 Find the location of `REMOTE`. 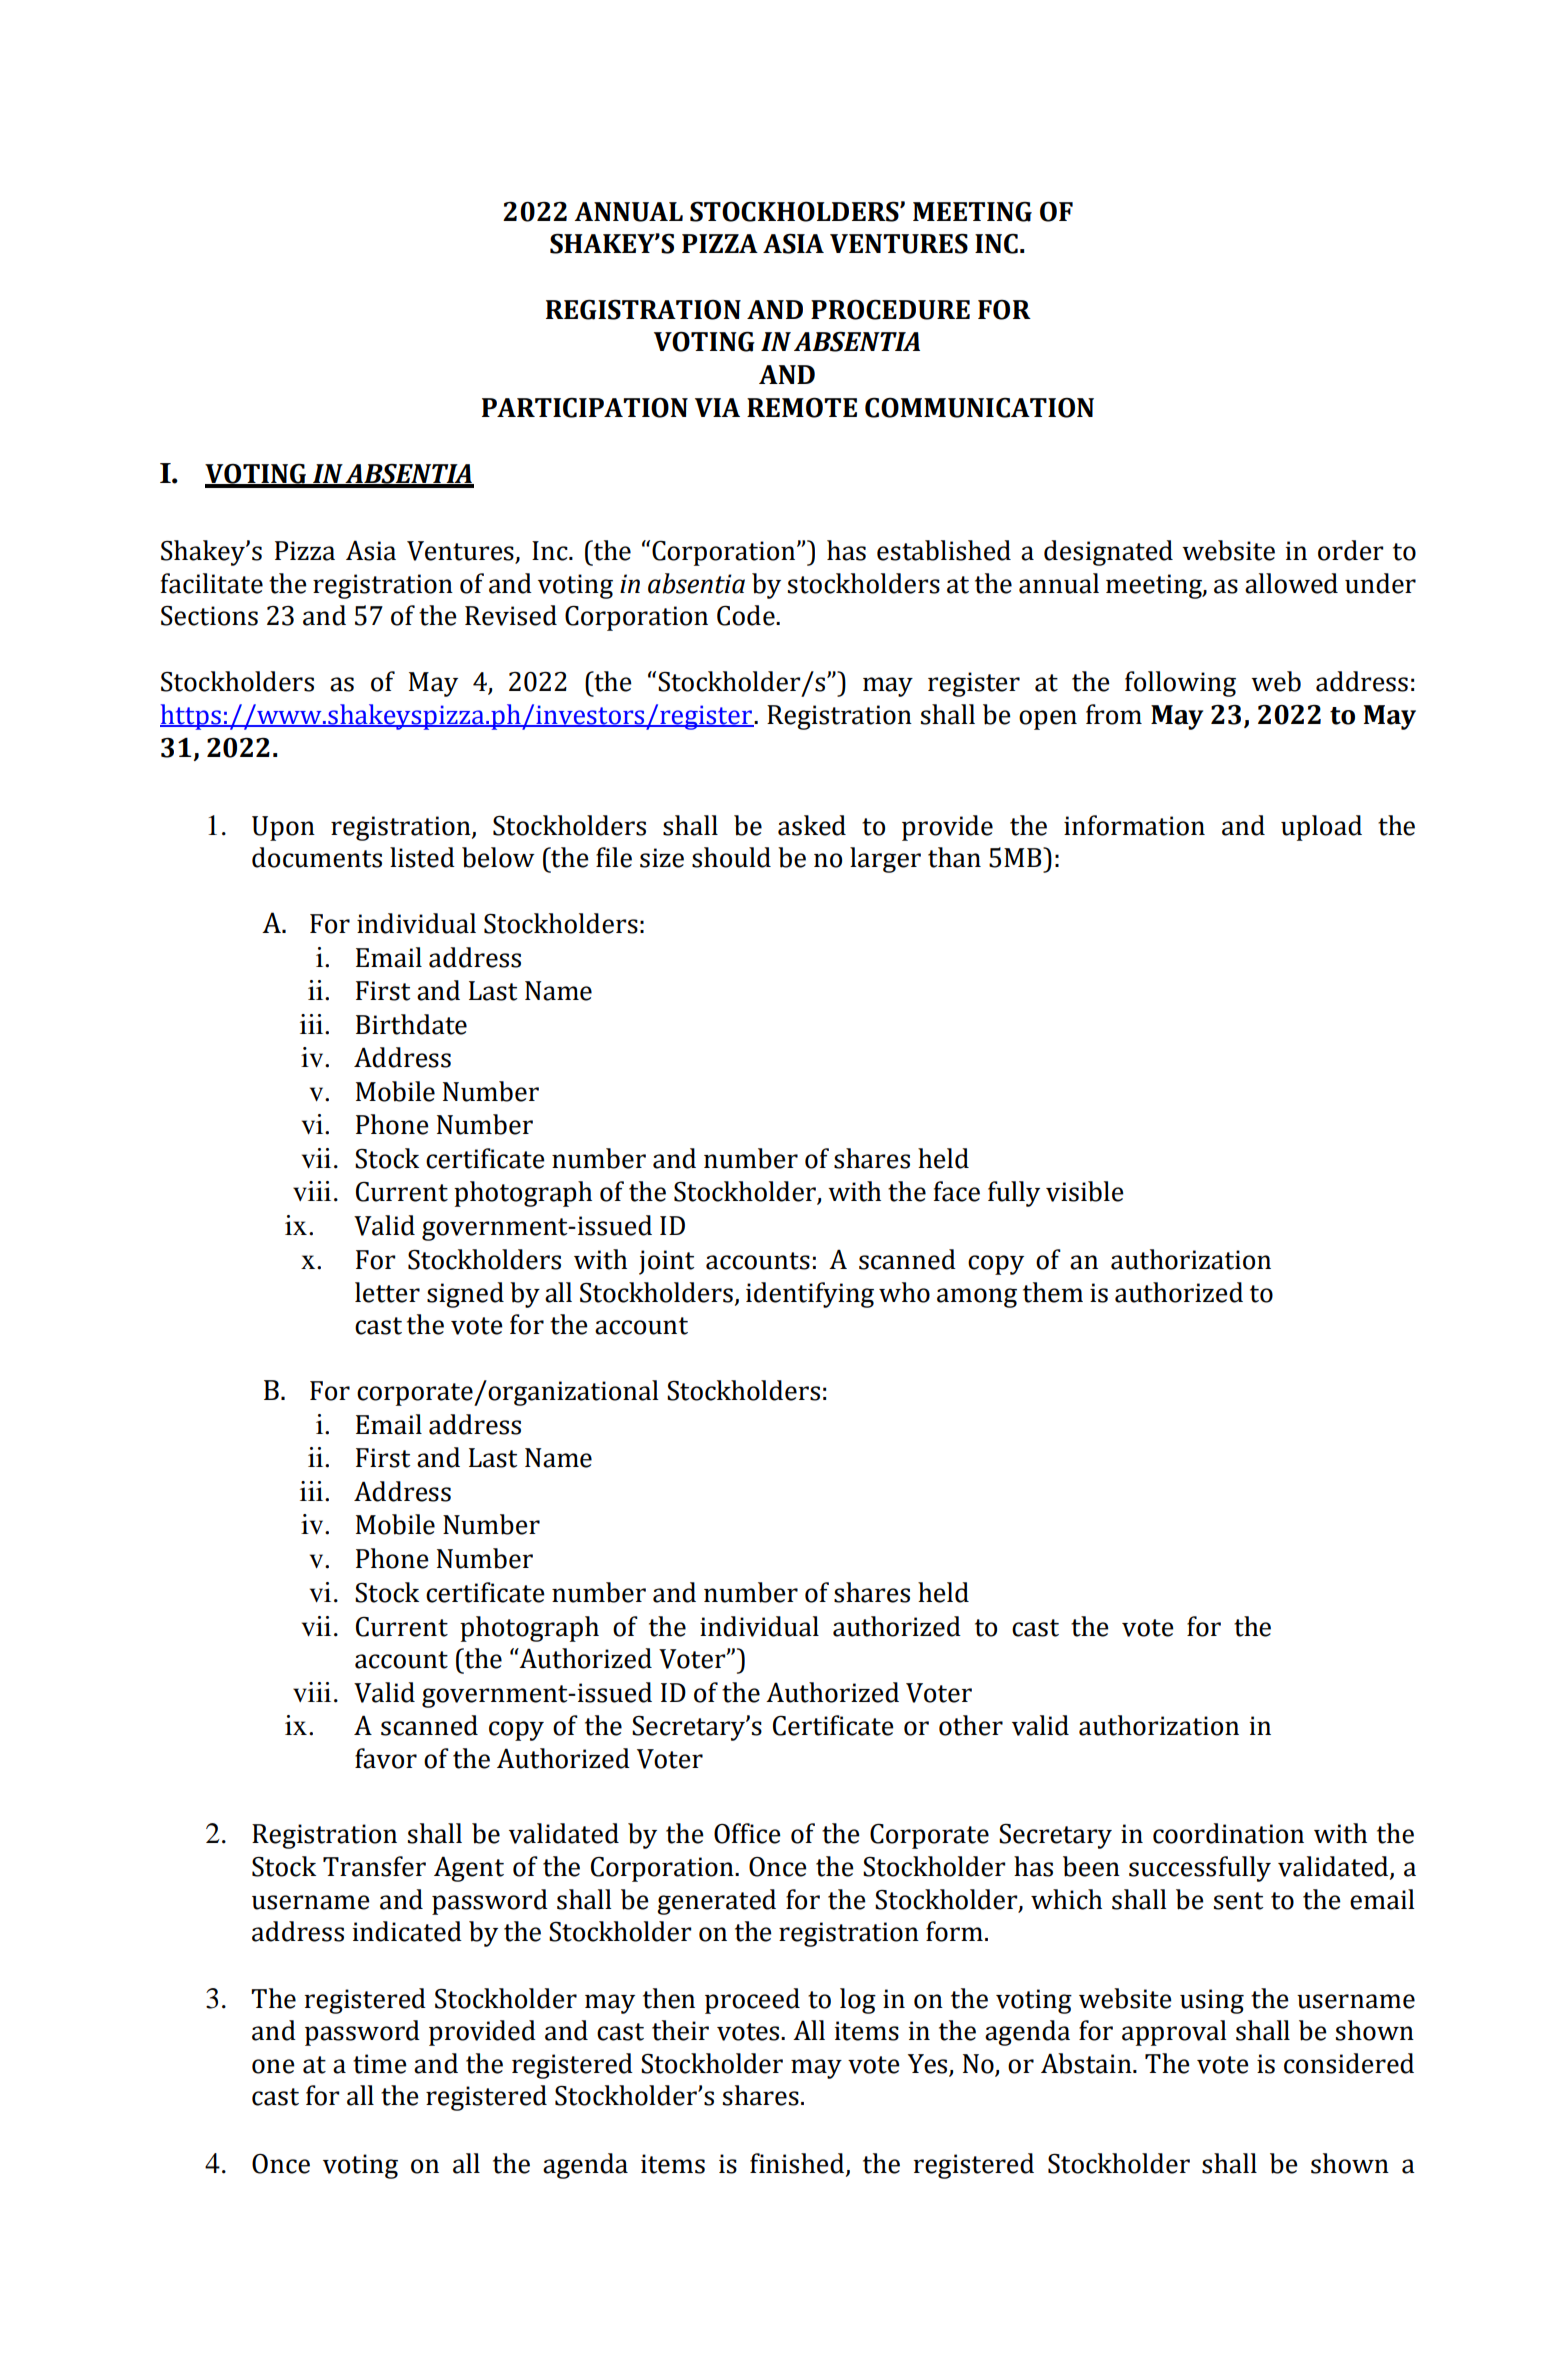

REMOTE is located at coordinates (802, 407).
